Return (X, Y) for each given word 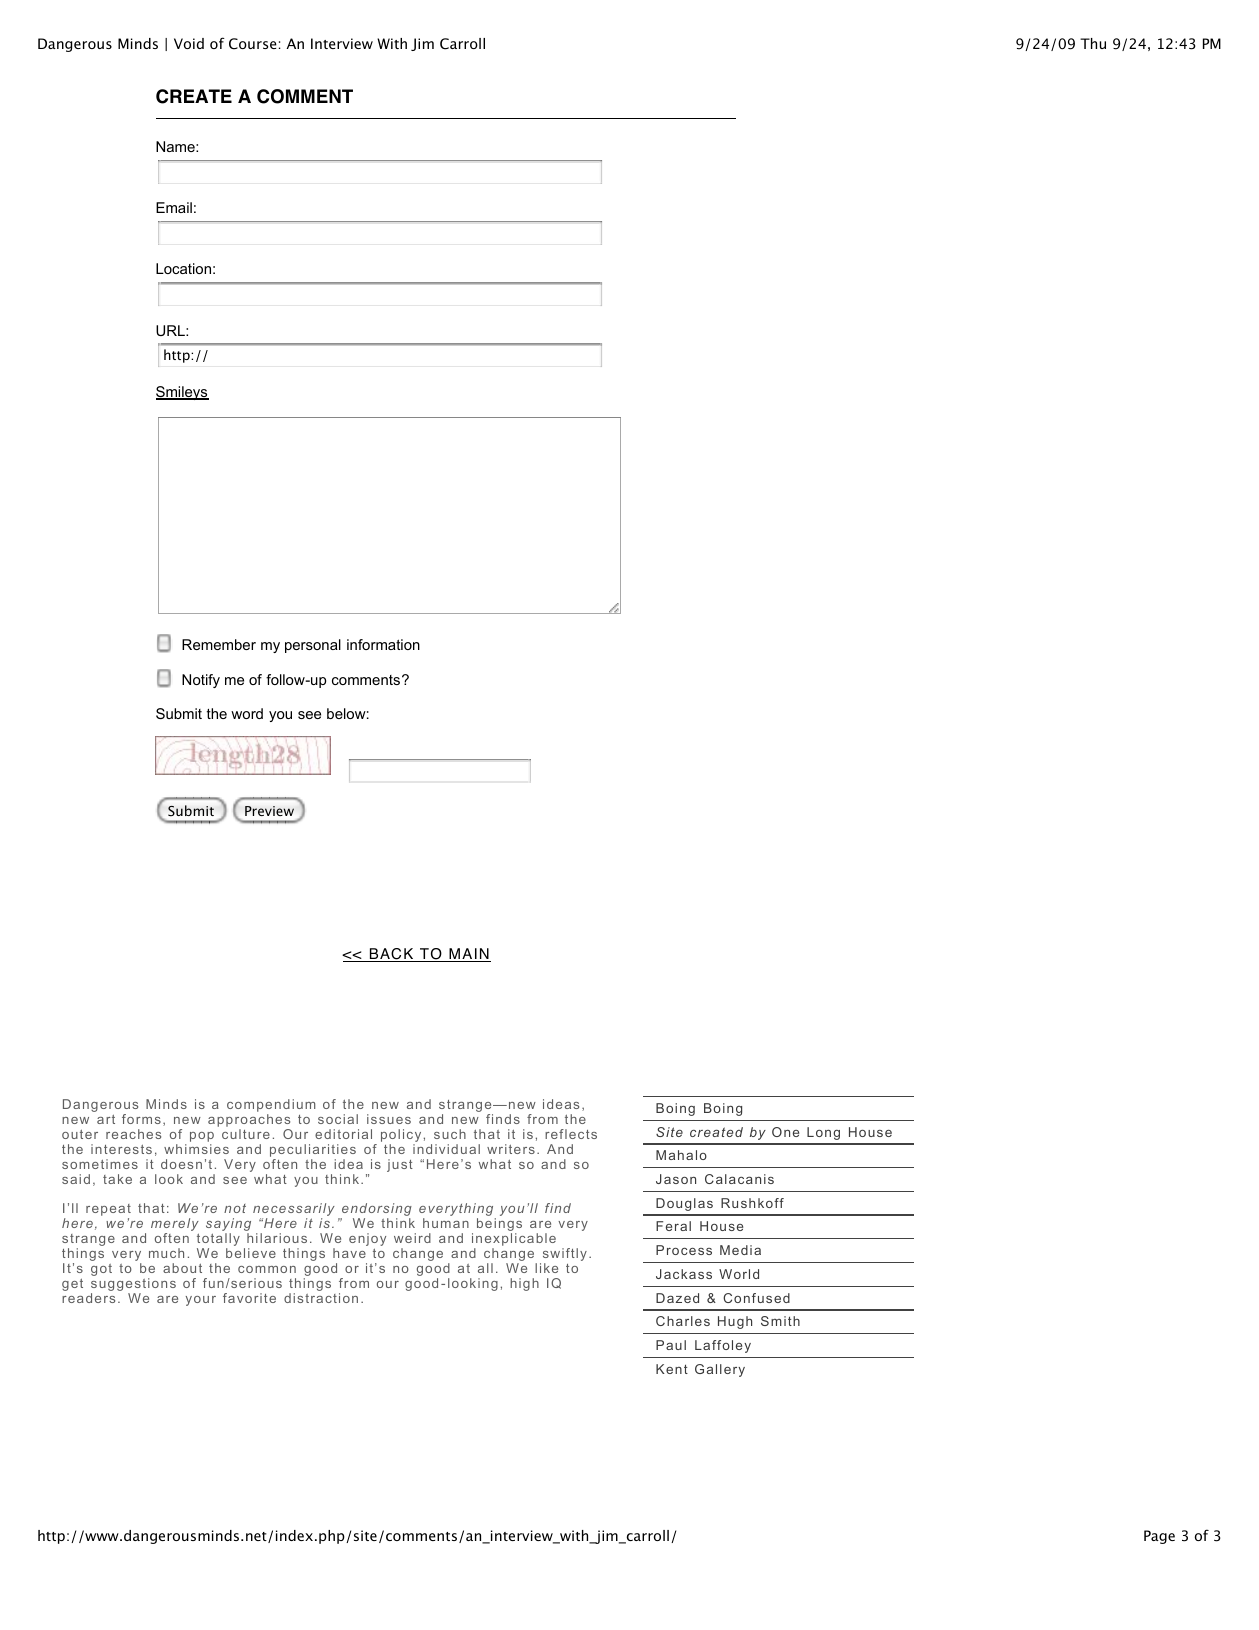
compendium (271, 1107)
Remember (219, 644)
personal (313, 646)
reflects (571, 1134)
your (201, 1301)
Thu (1093, 43)
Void (189, 43)
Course (253, 44)
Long (823, 1133)
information (383, 644)
